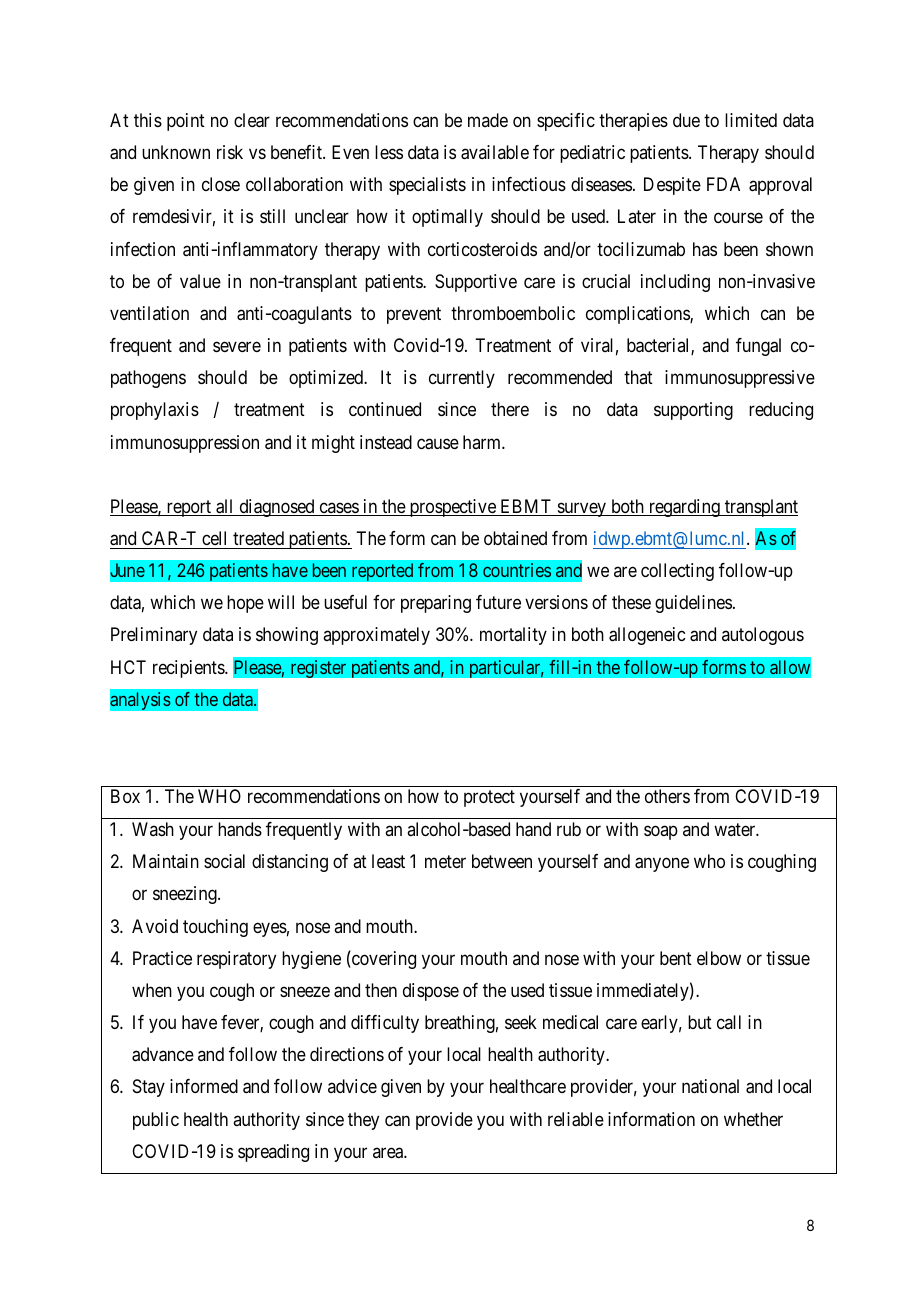 The image size is (924, 1308). Describe the element at coordinates (489, 798) in the image. I see `protect` at that location.
